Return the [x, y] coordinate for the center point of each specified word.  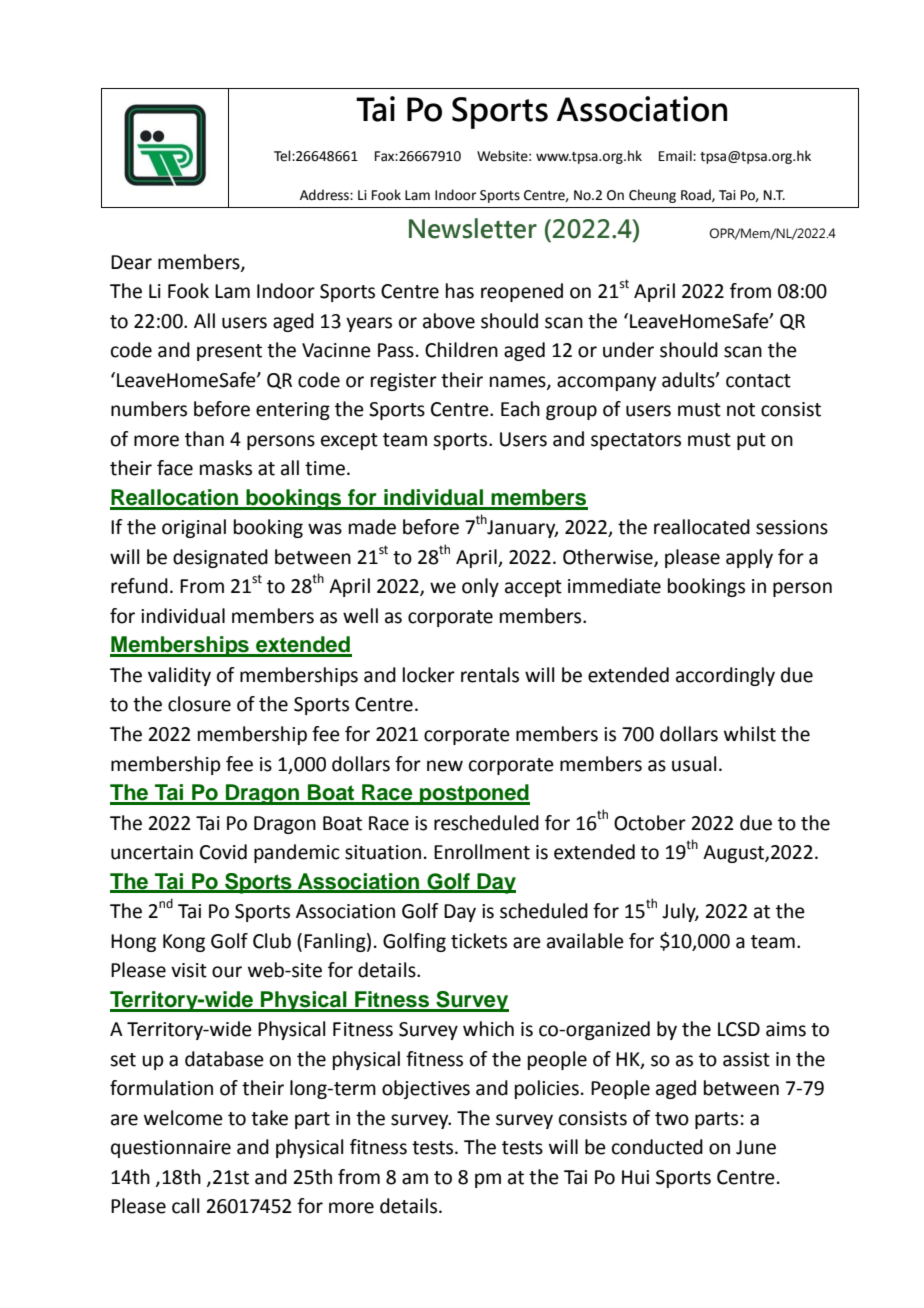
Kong [184, 943]
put [751, 441]
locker [429, 675]
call [185, 1206]
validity [179, 676]
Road [697, 195]
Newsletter [473, 228]
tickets [479, 941]
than [204, 439]
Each [520, 409]
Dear [131, 262]
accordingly [725, 676]
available [585, 941]
